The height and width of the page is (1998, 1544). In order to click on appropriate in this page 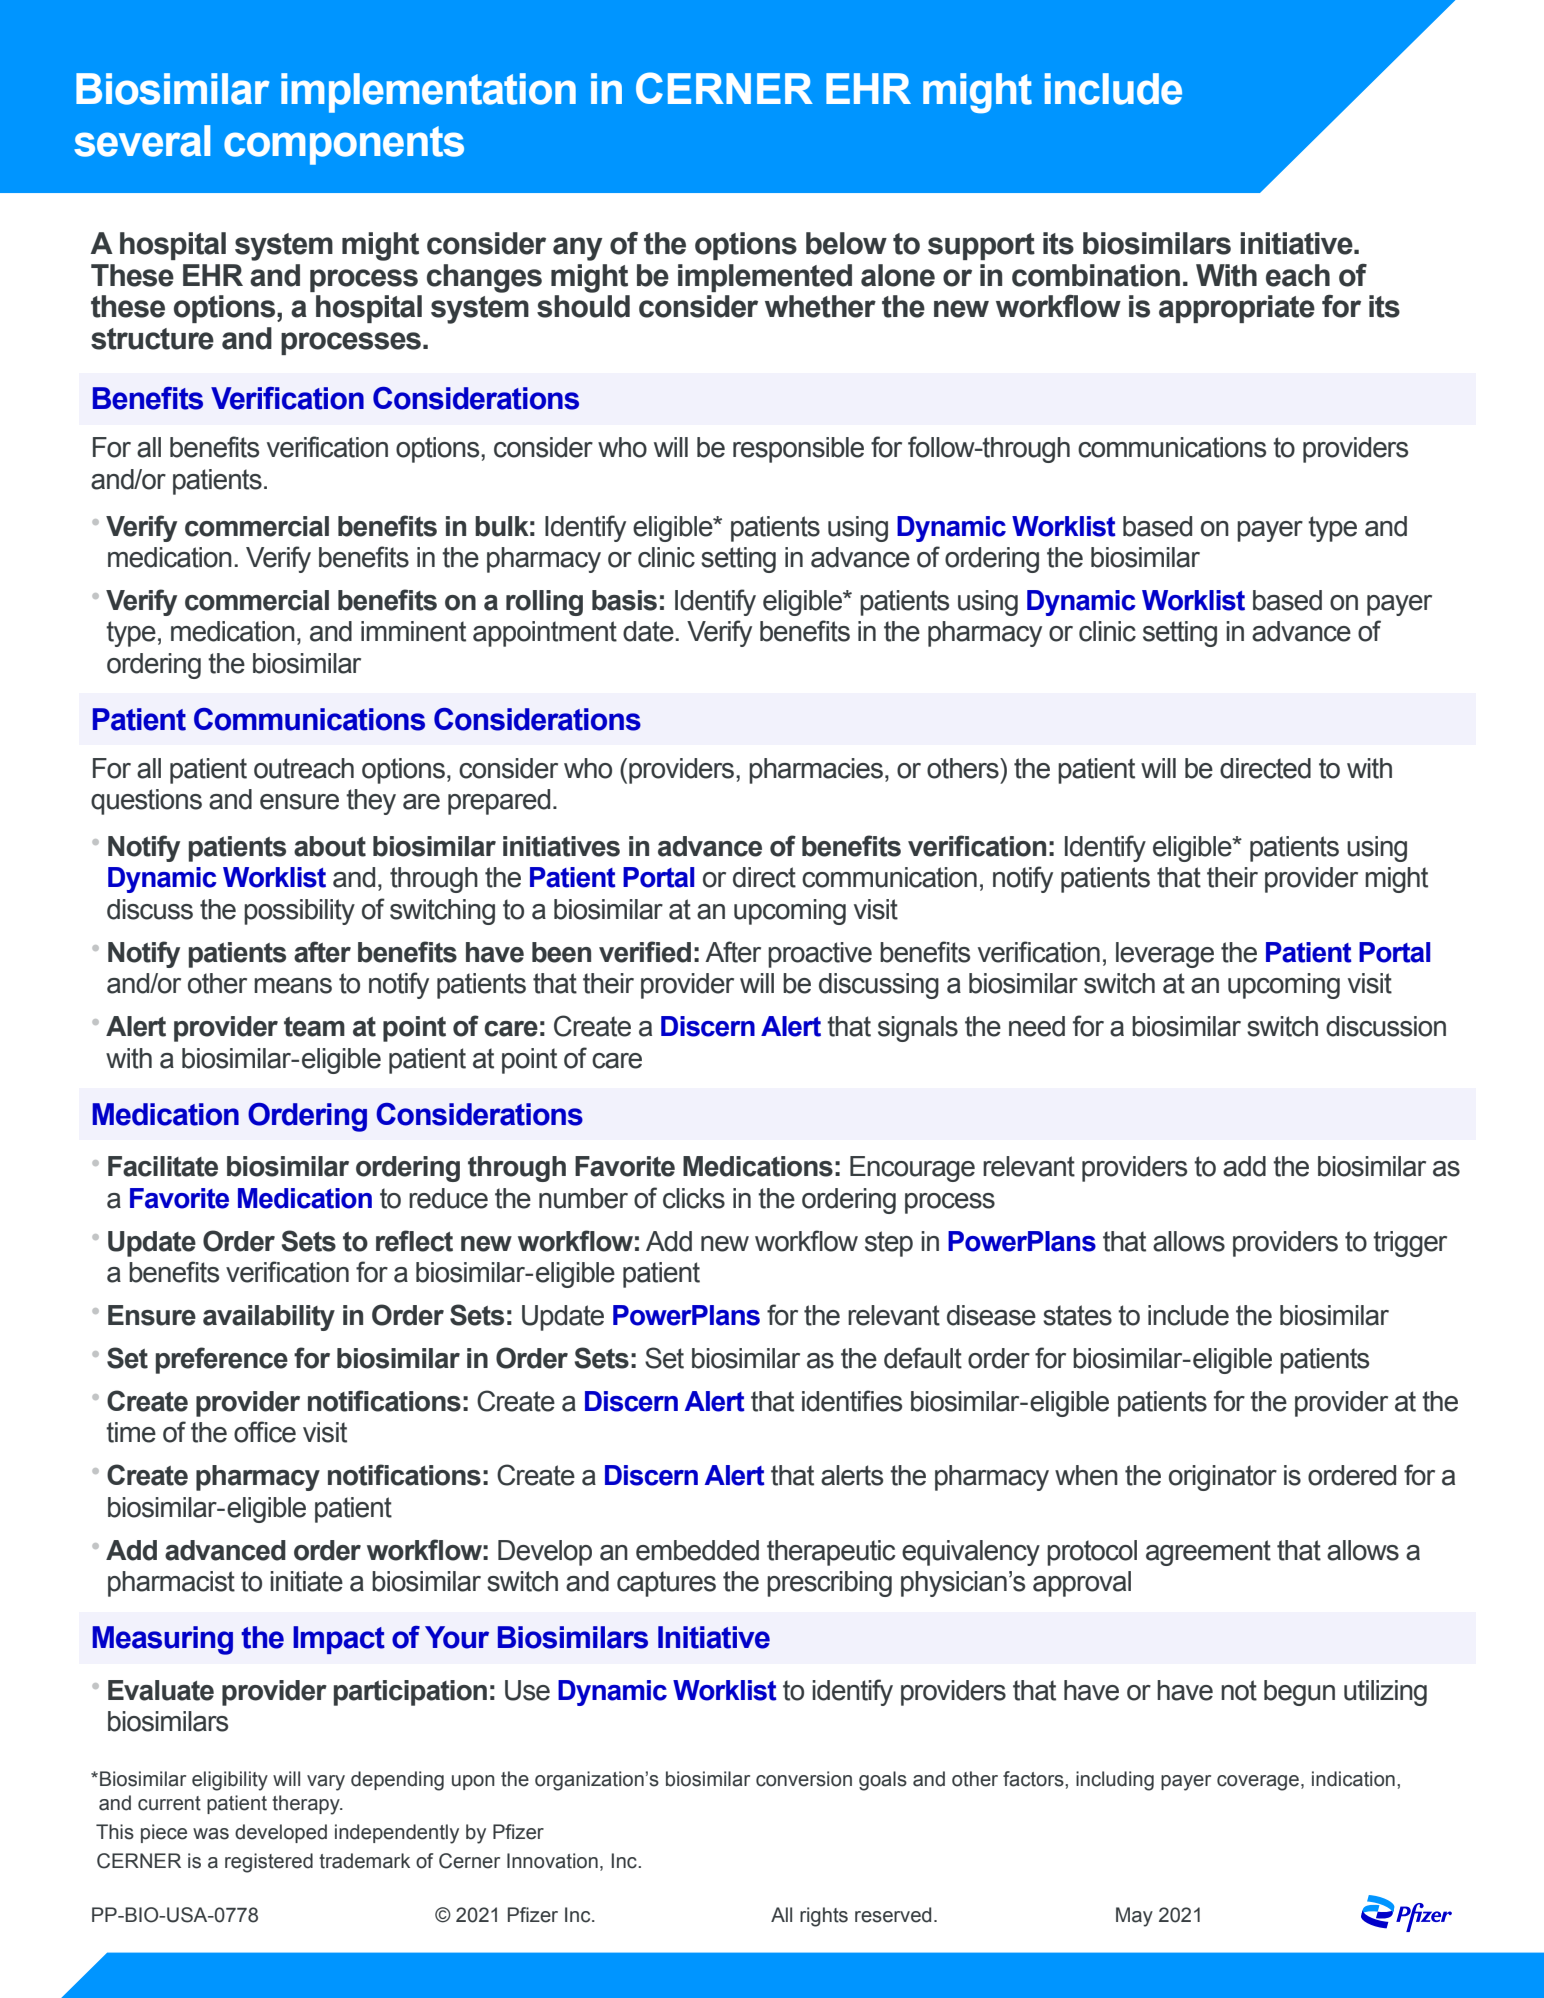, I will do `click(1237, 309)`.
